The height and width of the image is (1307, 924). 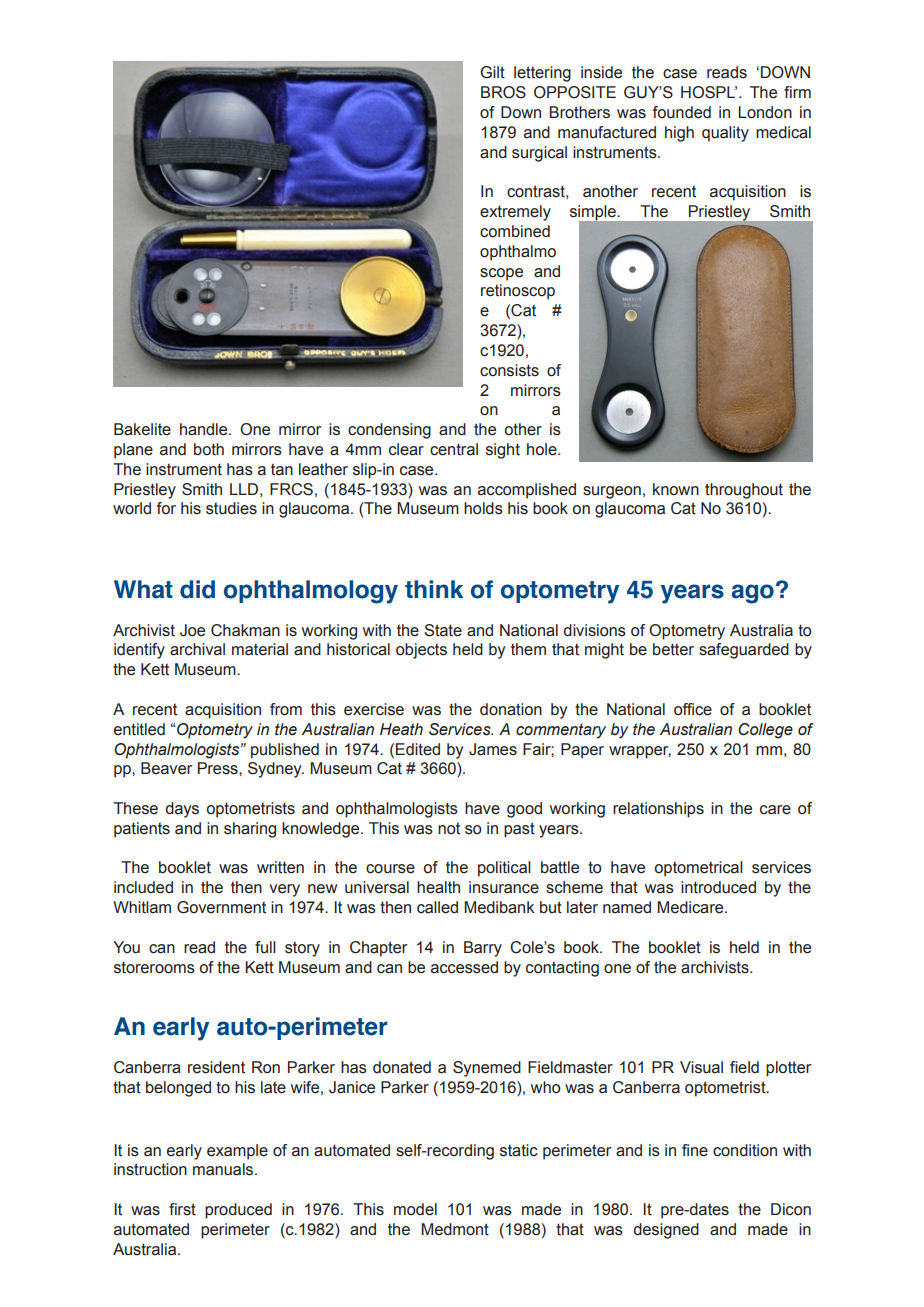 What do you see at coordinates (744, 651) in the image?
I see `safeguarded` at bounding box center [744, 651].
